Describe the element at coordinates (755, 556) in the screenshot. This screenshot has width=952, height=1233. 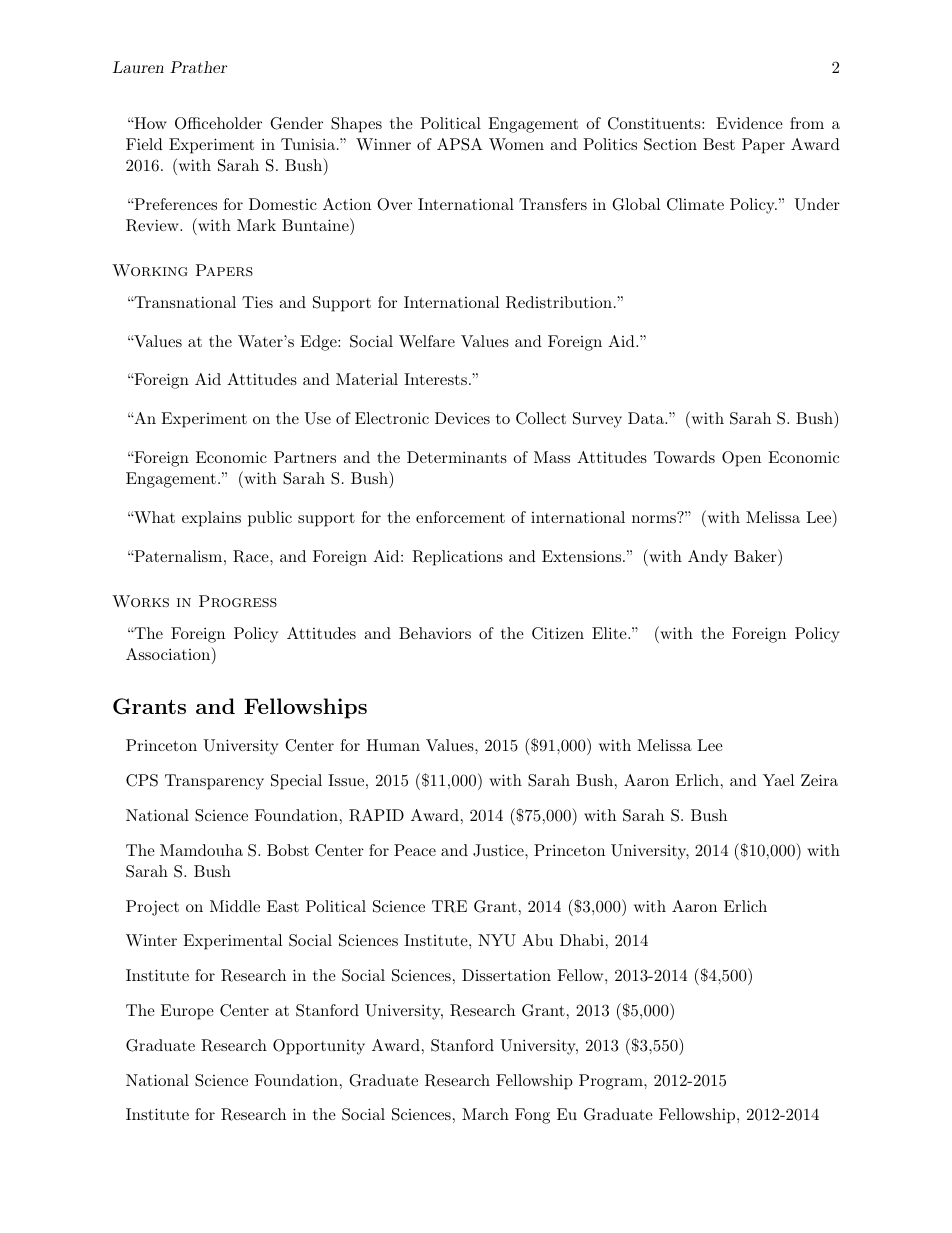
I see `Baker` at that location.
